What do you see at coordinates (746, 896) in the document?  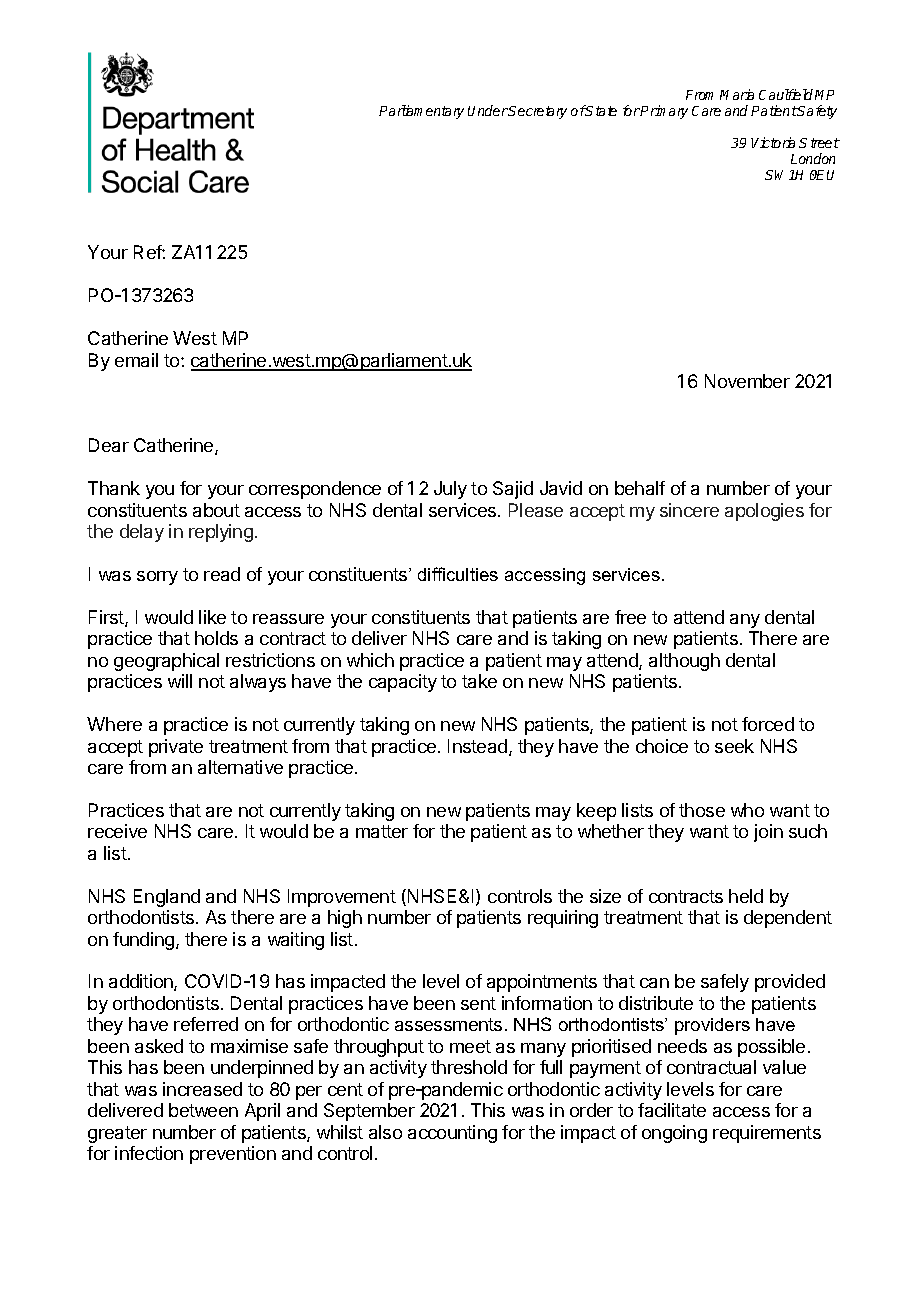 I see `held` at bounding box center [746, 896].
